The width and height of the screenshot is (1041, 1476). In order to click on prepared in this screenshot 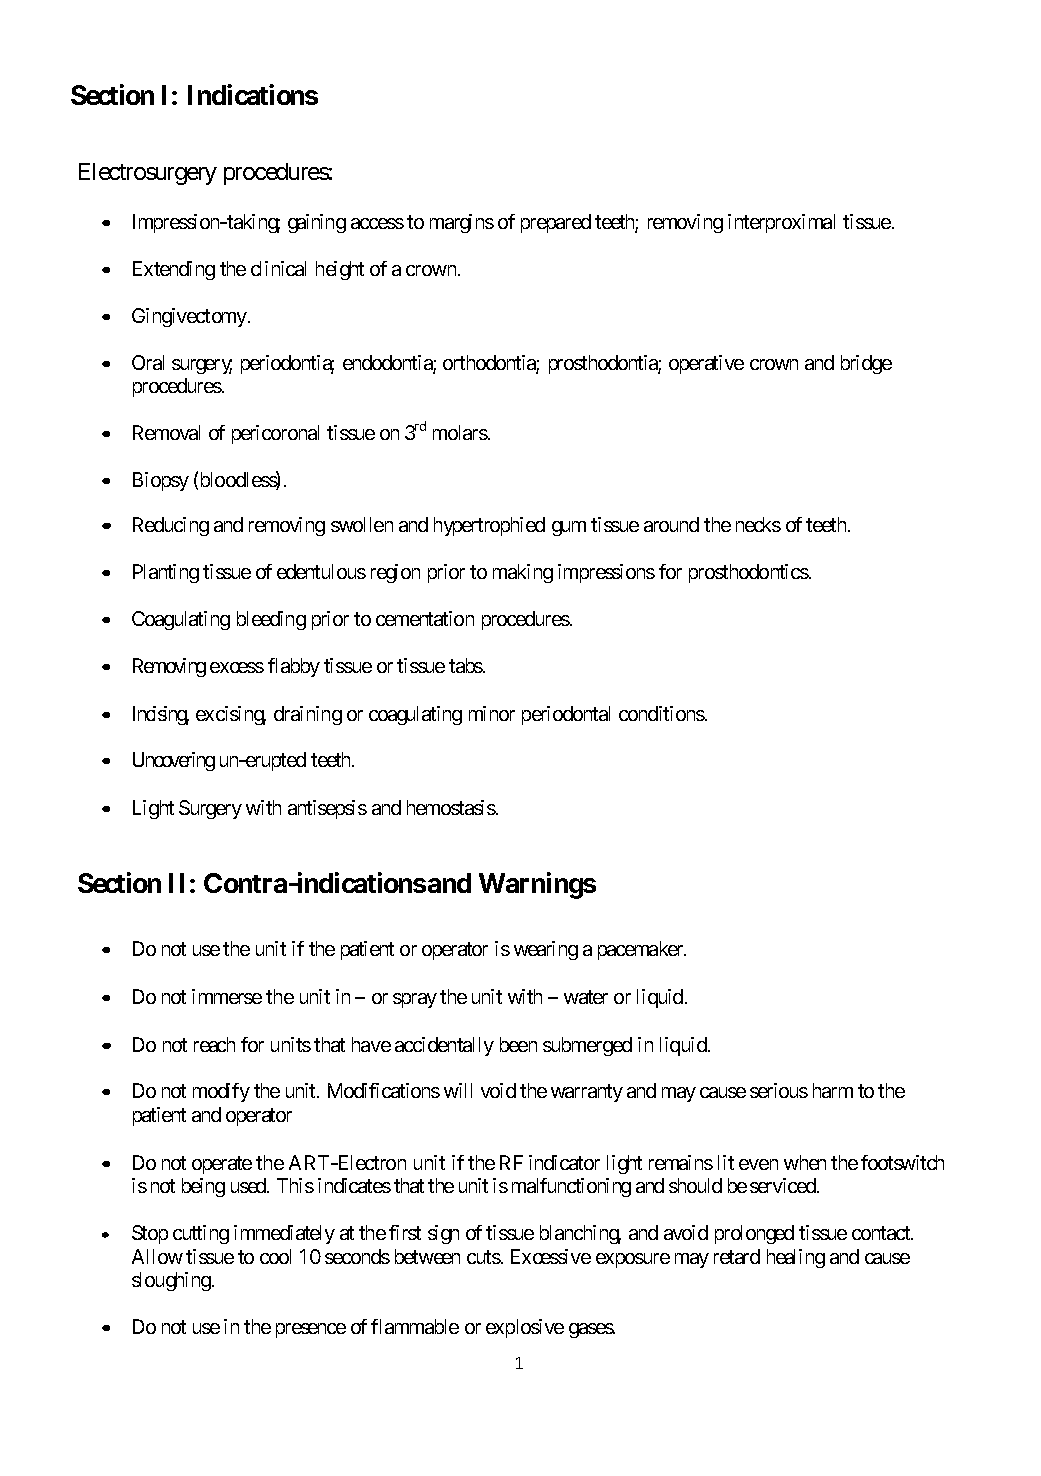, I will do `click(556, 223)`.
